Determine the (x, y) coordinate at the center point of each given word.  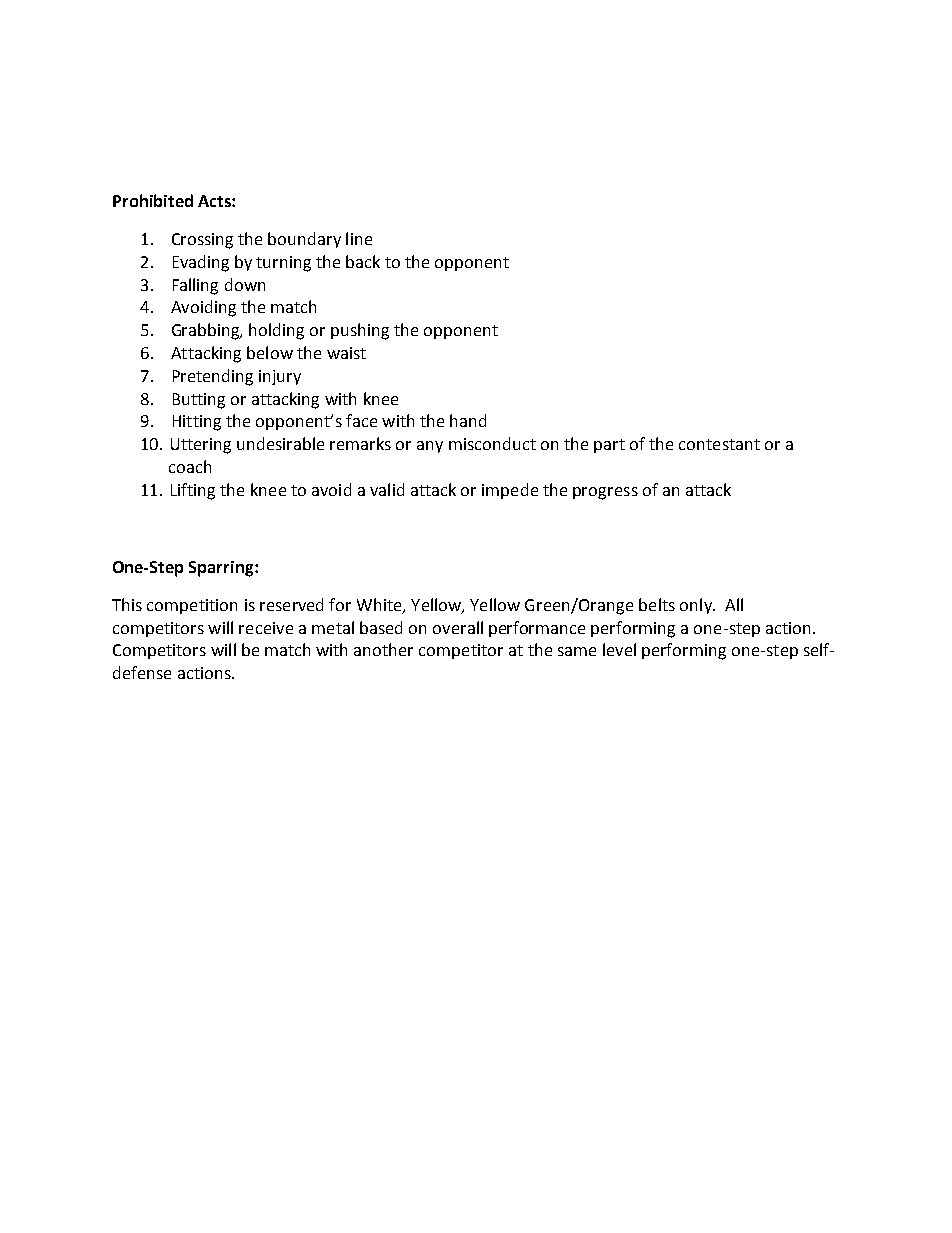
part (609, 446)
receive (266, 628)
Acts (215, 201)
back (363, 261)
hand (468, 420)
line (359, 238)
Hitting (197, 423)
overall (458, 627)
